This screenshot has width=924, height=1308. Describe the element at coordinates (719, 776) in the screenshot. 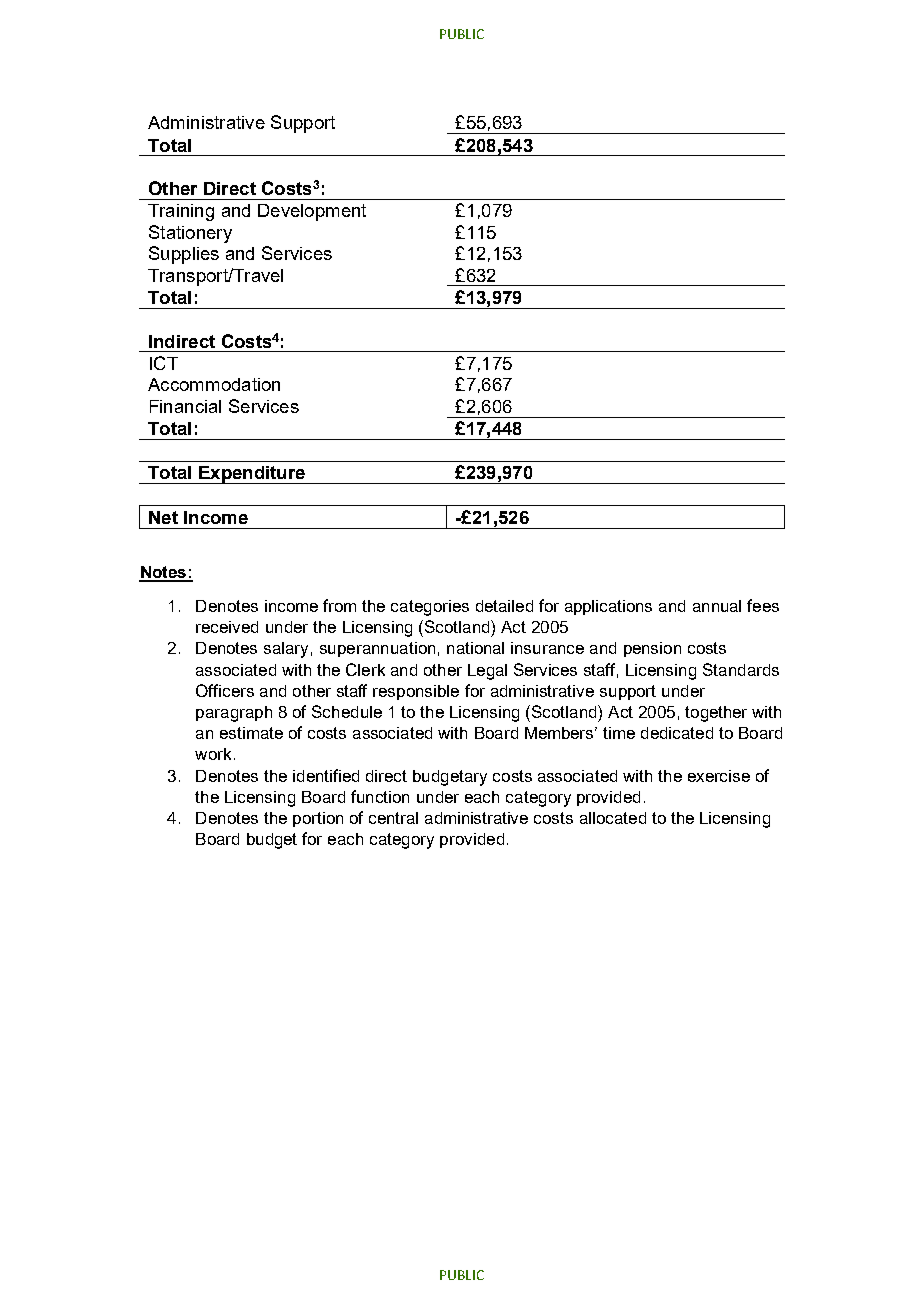

I see `exercise` at that location.
